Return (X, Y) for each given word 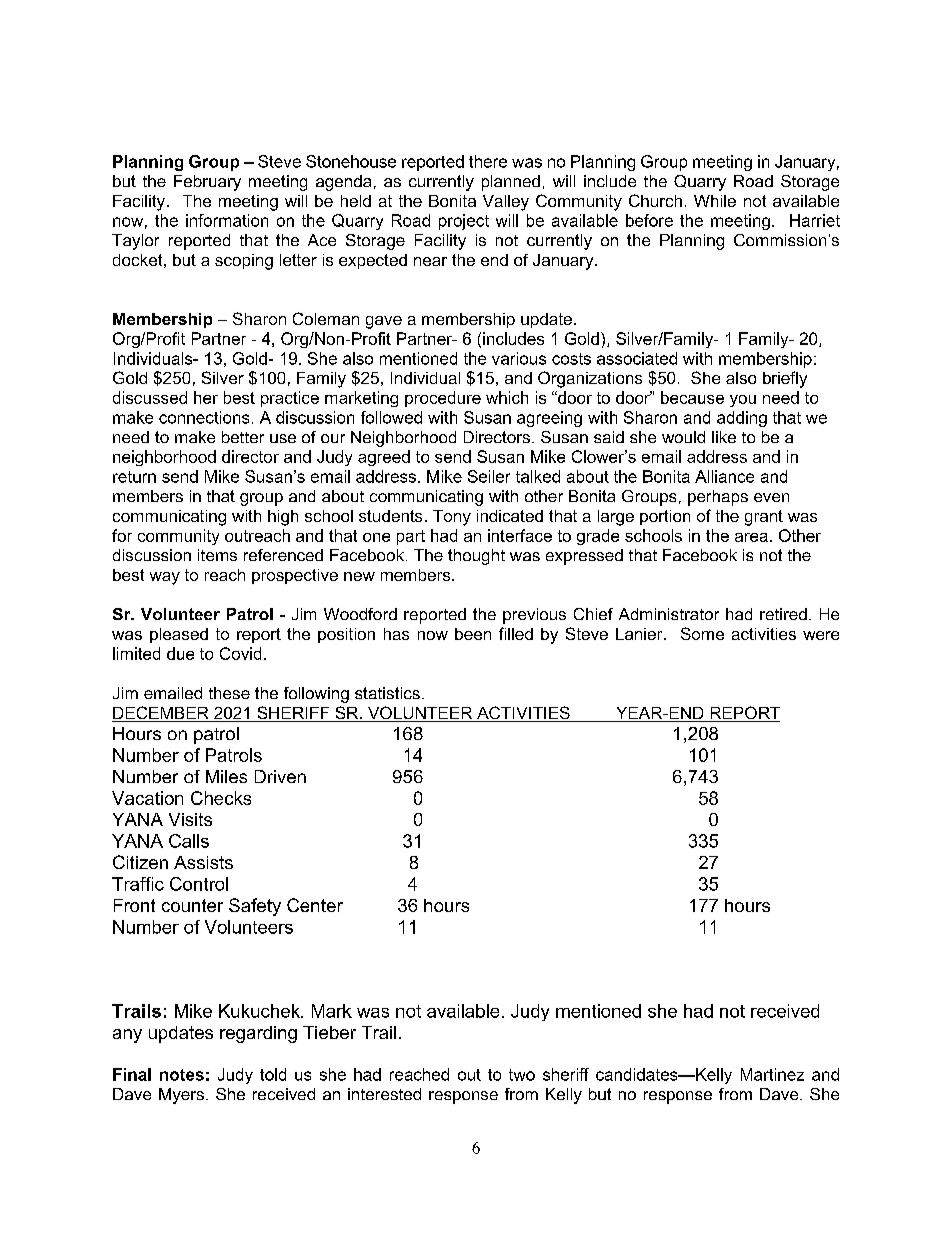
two (522, 1075)
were (821, 635)
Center (315, 905)
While (715, 201)
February (207, 183)
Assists (203, 862)
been (473, 634)
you (743, 401)
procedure (443, 399)
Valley (506, 203)
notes (182, 1075)
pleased (179, 635)
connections (204, 417)
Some (702, 633)
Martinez (772, 1074)
